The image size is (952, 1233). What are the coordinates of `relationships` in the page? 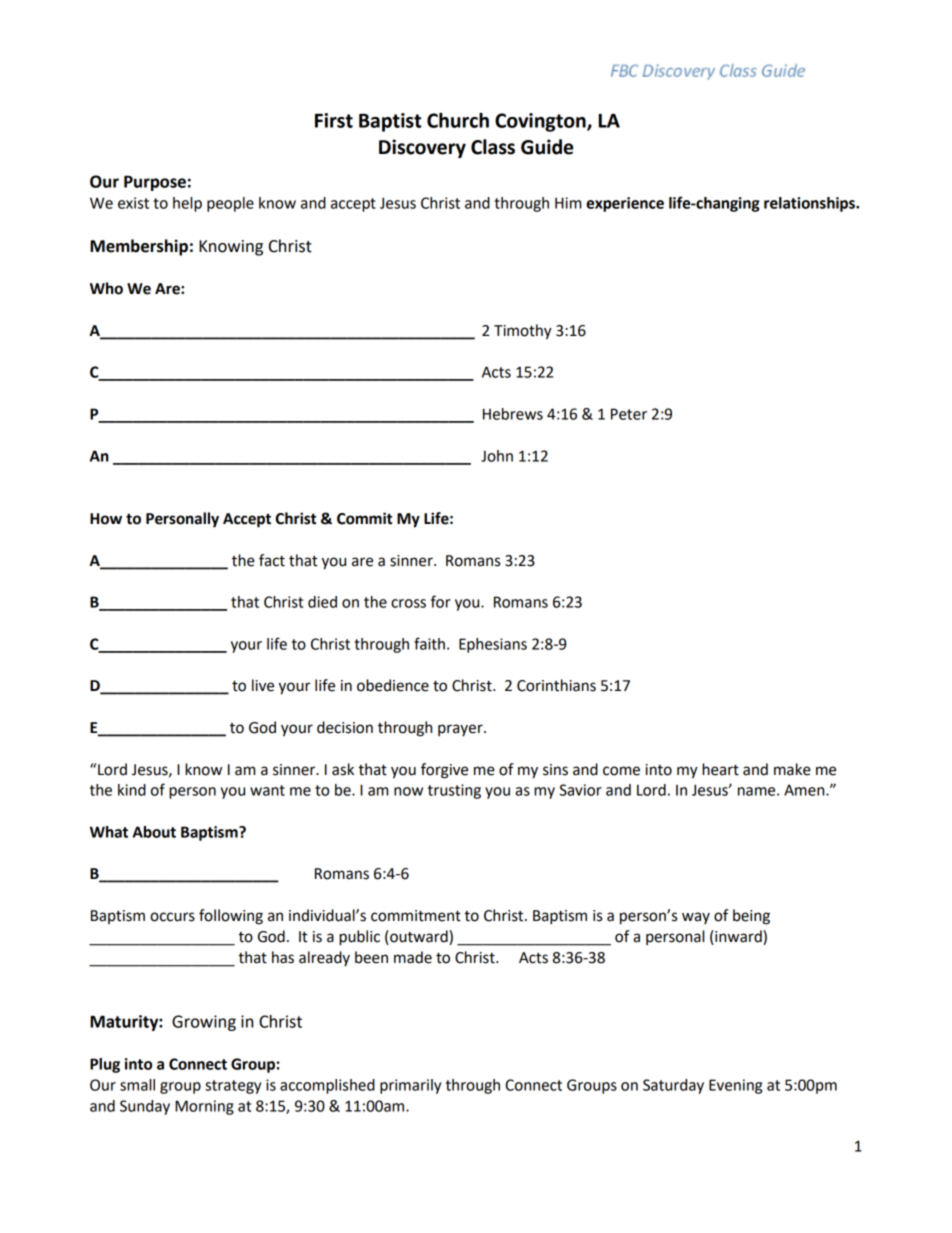 It's located at (810, 204).
